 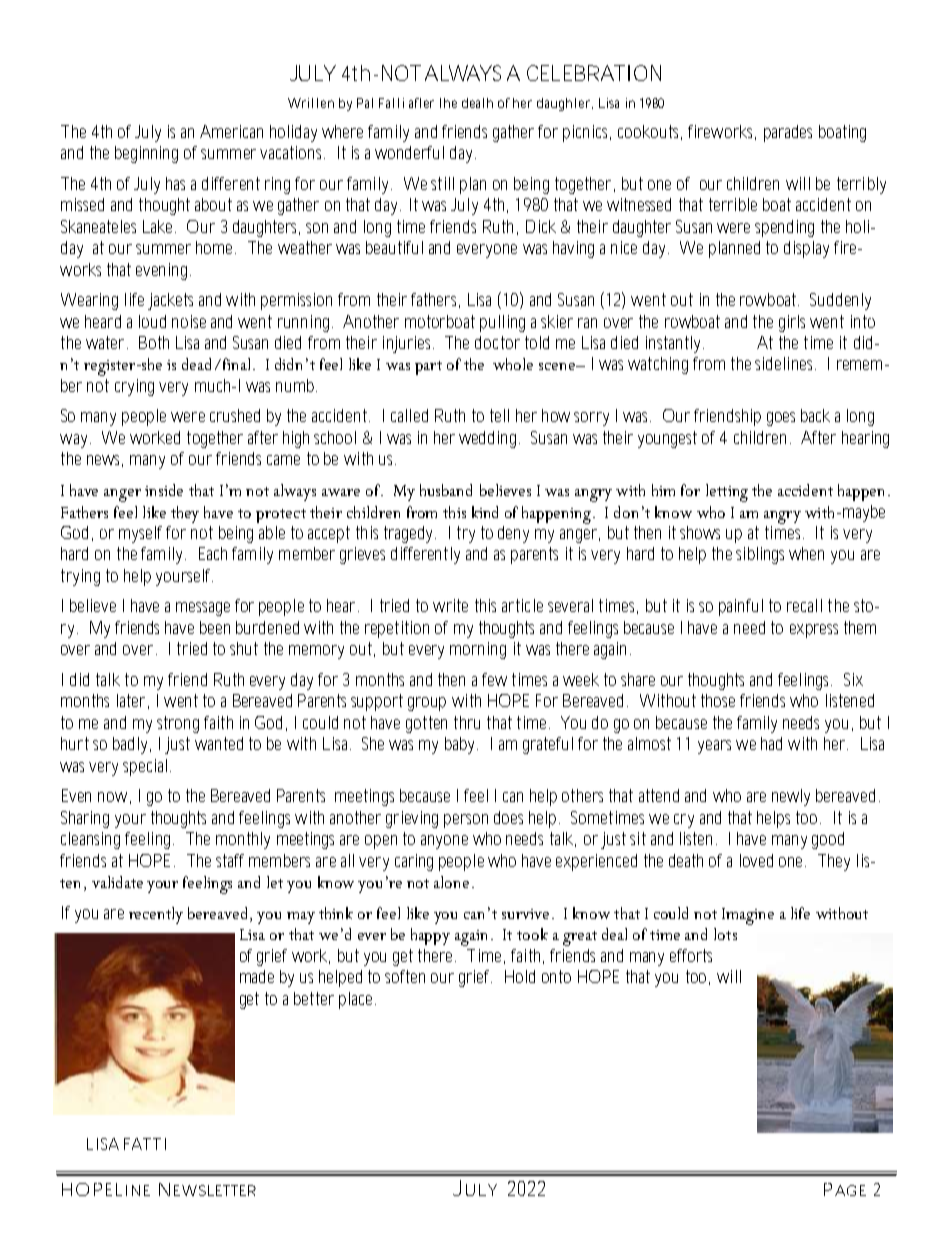 What do you see at coordinates (446, 490) in the screenshot?
I see `husband` at bounding box center [446, 490].
